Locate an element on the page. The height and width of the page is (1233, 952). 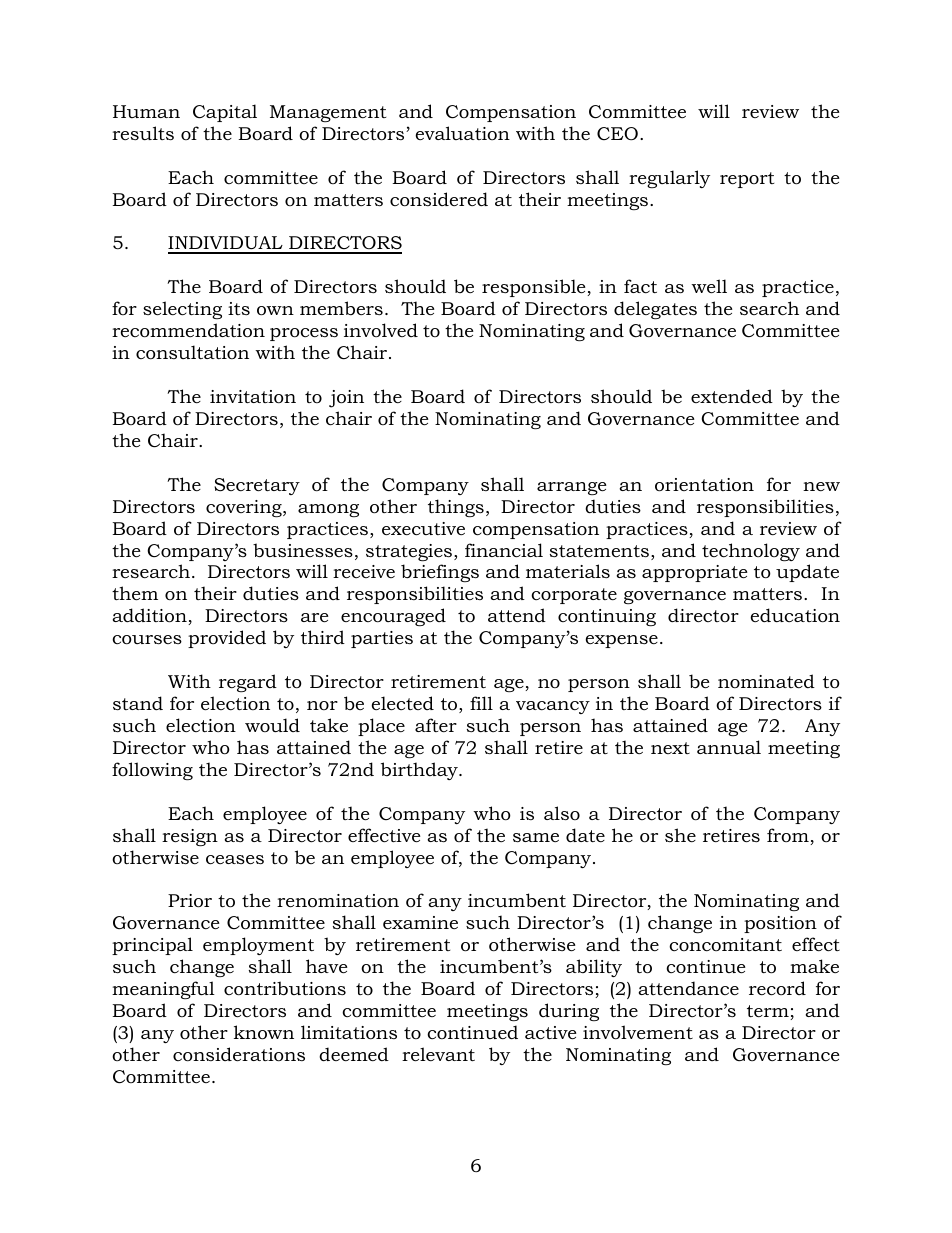
considerations is located at coordinates (239, 1054).
